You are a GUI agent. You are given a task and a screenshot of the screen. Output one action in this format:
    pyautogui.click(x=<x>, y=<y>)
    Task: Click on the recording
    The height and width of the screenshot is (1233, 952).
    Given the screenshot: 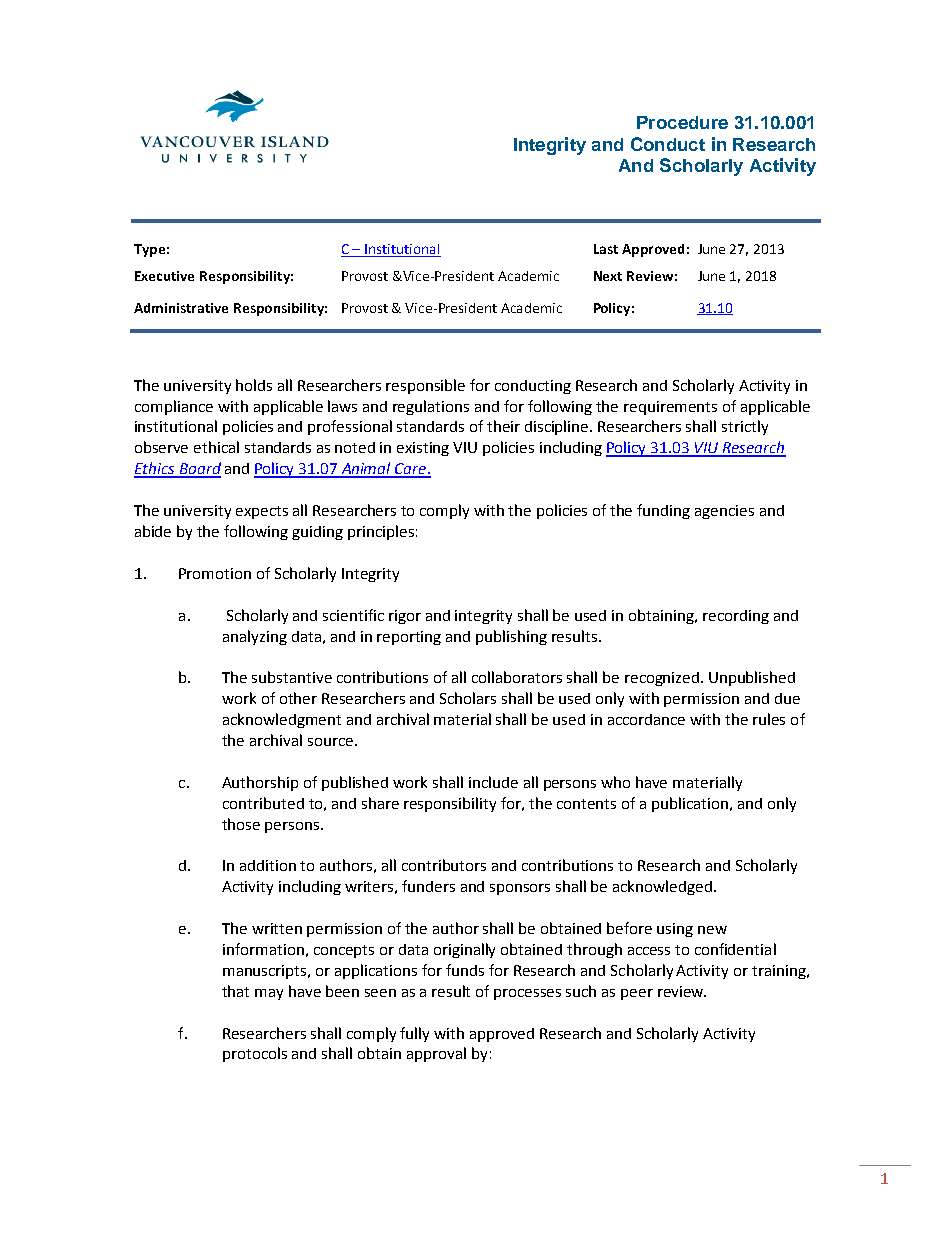 What is the action you would take?
    pyautogui.click(x=736, y=617)
